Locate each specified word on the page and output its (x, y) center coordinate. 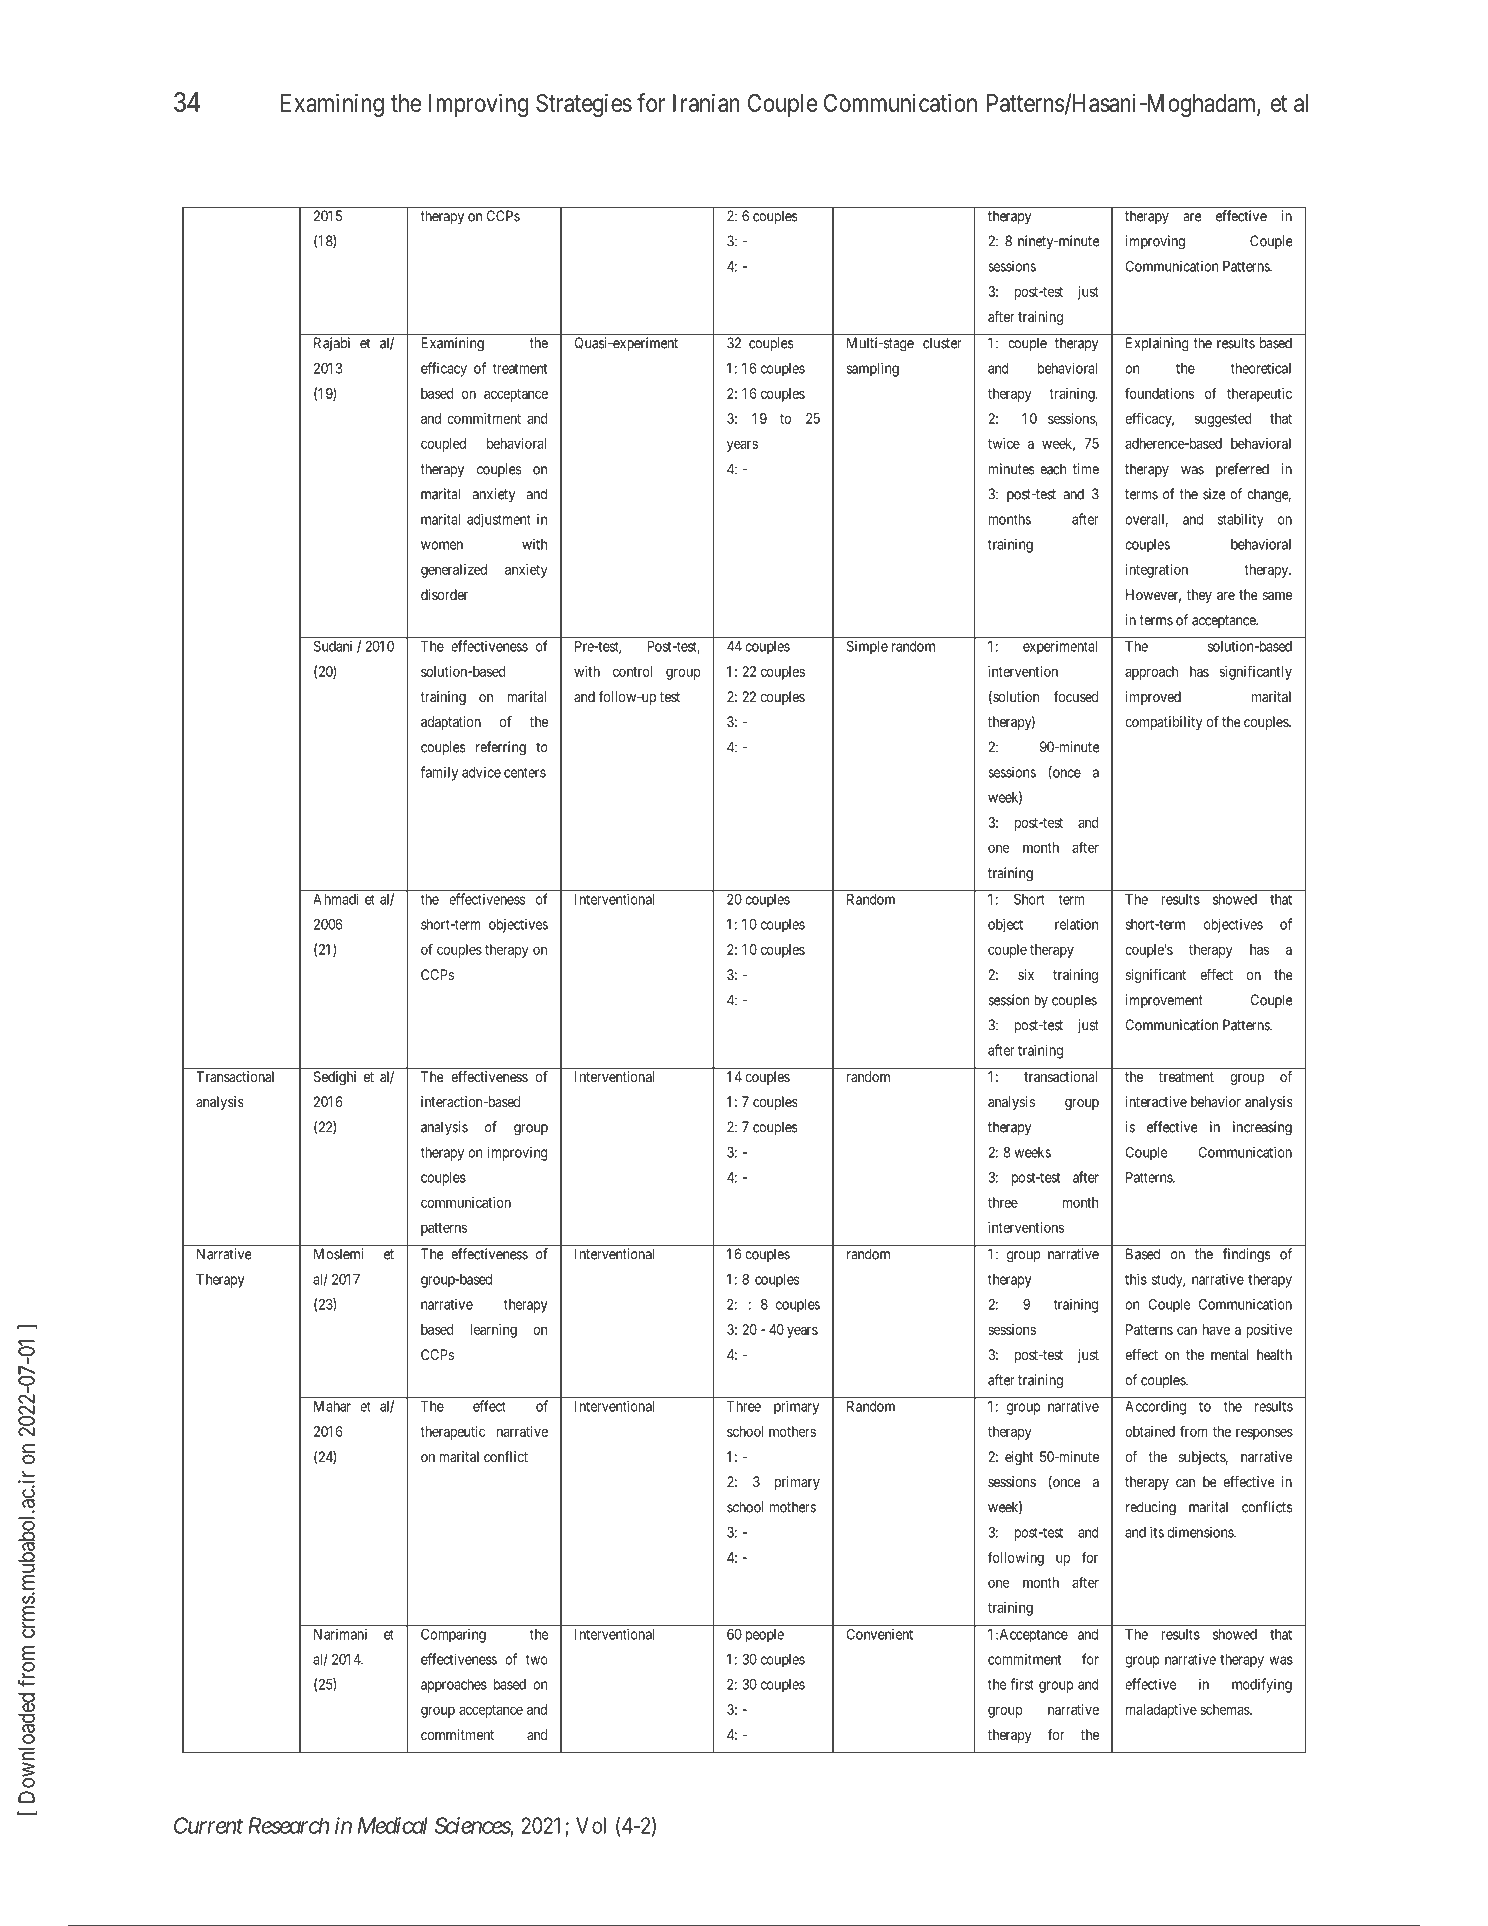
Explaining (1157, 344)
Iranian (706, 102)
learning (493, 1331)
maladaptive (1161, 1711)
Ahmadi (336, 899)
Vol (591, 1825)
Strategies (584, 105)
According (1155, 1408)
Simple (867, 648)
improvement (1164, 1001)
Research (289, 1825)
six (1026, 974)
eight (1019, 1458)
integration (1157, 571)
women (442, 545)
